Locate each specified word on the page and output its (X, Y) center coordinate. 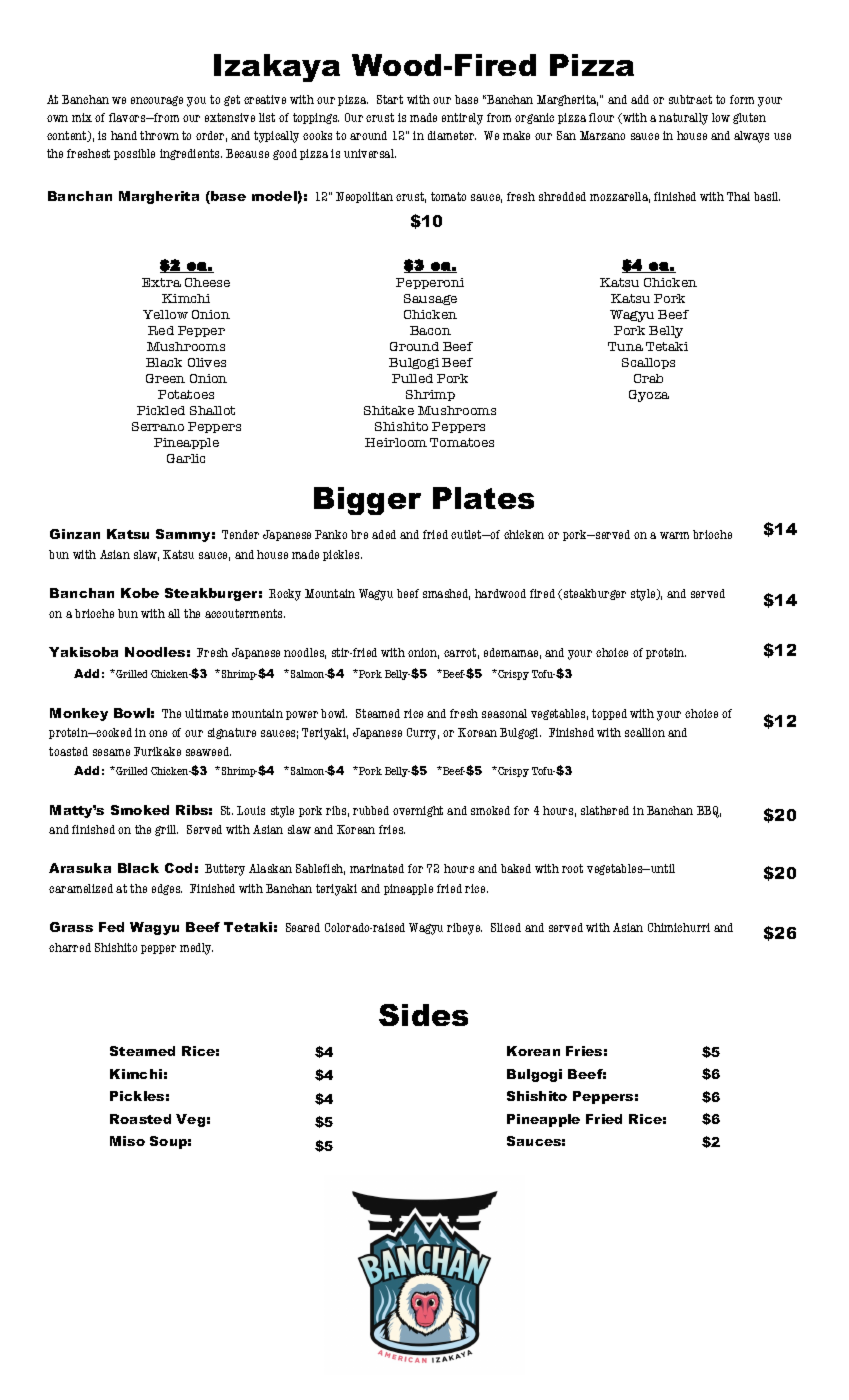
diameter (452, 135)
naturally (683, 119)
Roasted (140, 1119)
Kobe (140, 593)
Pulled (412, 378)
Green (165, 378)
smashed (446, 594)
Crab (648, 378)
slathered (605, 810)
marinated (377, 868)
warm (674, 535)
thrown (159, 135)
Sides (423, 1015)
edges (167, 889)
